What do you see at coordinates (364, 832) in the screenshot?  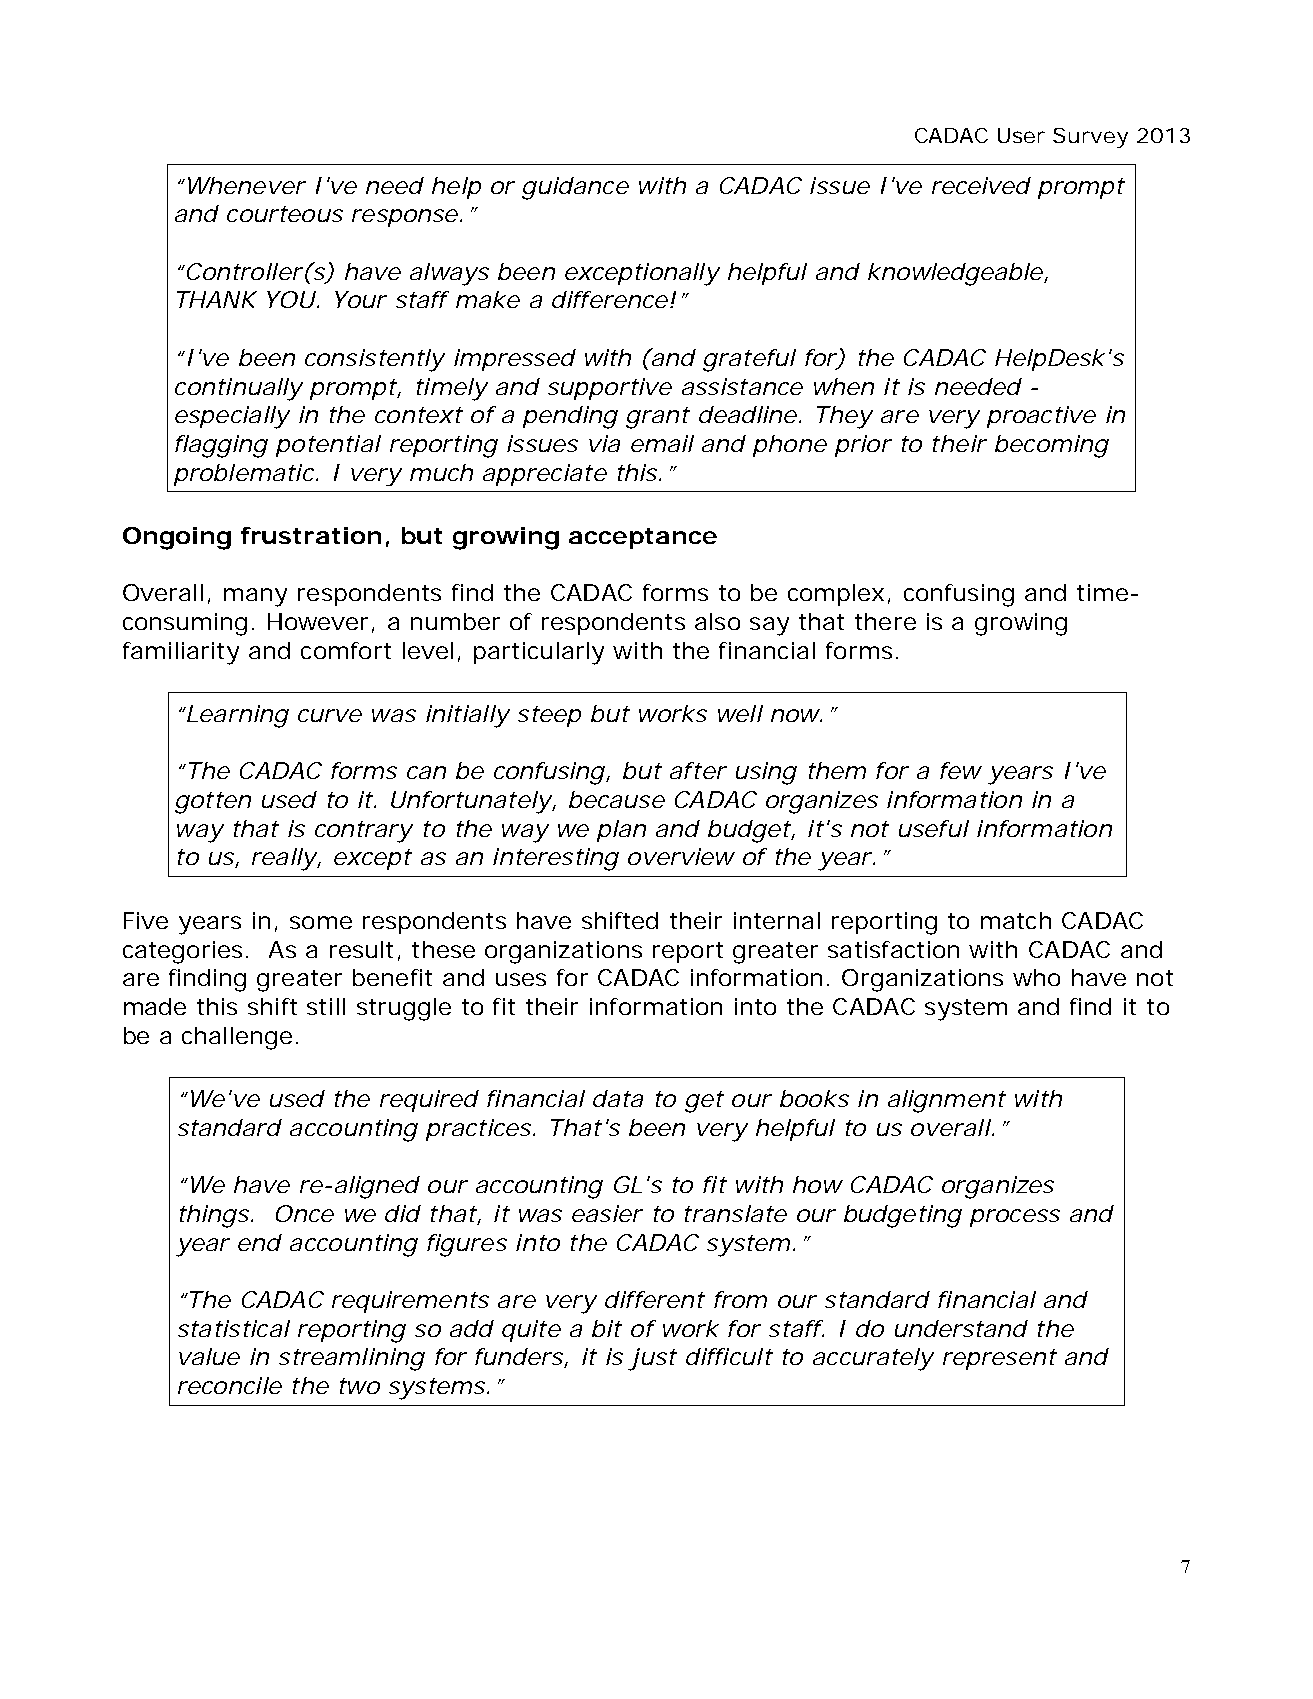 I see `contrary` at bounding box center [364, 832].
